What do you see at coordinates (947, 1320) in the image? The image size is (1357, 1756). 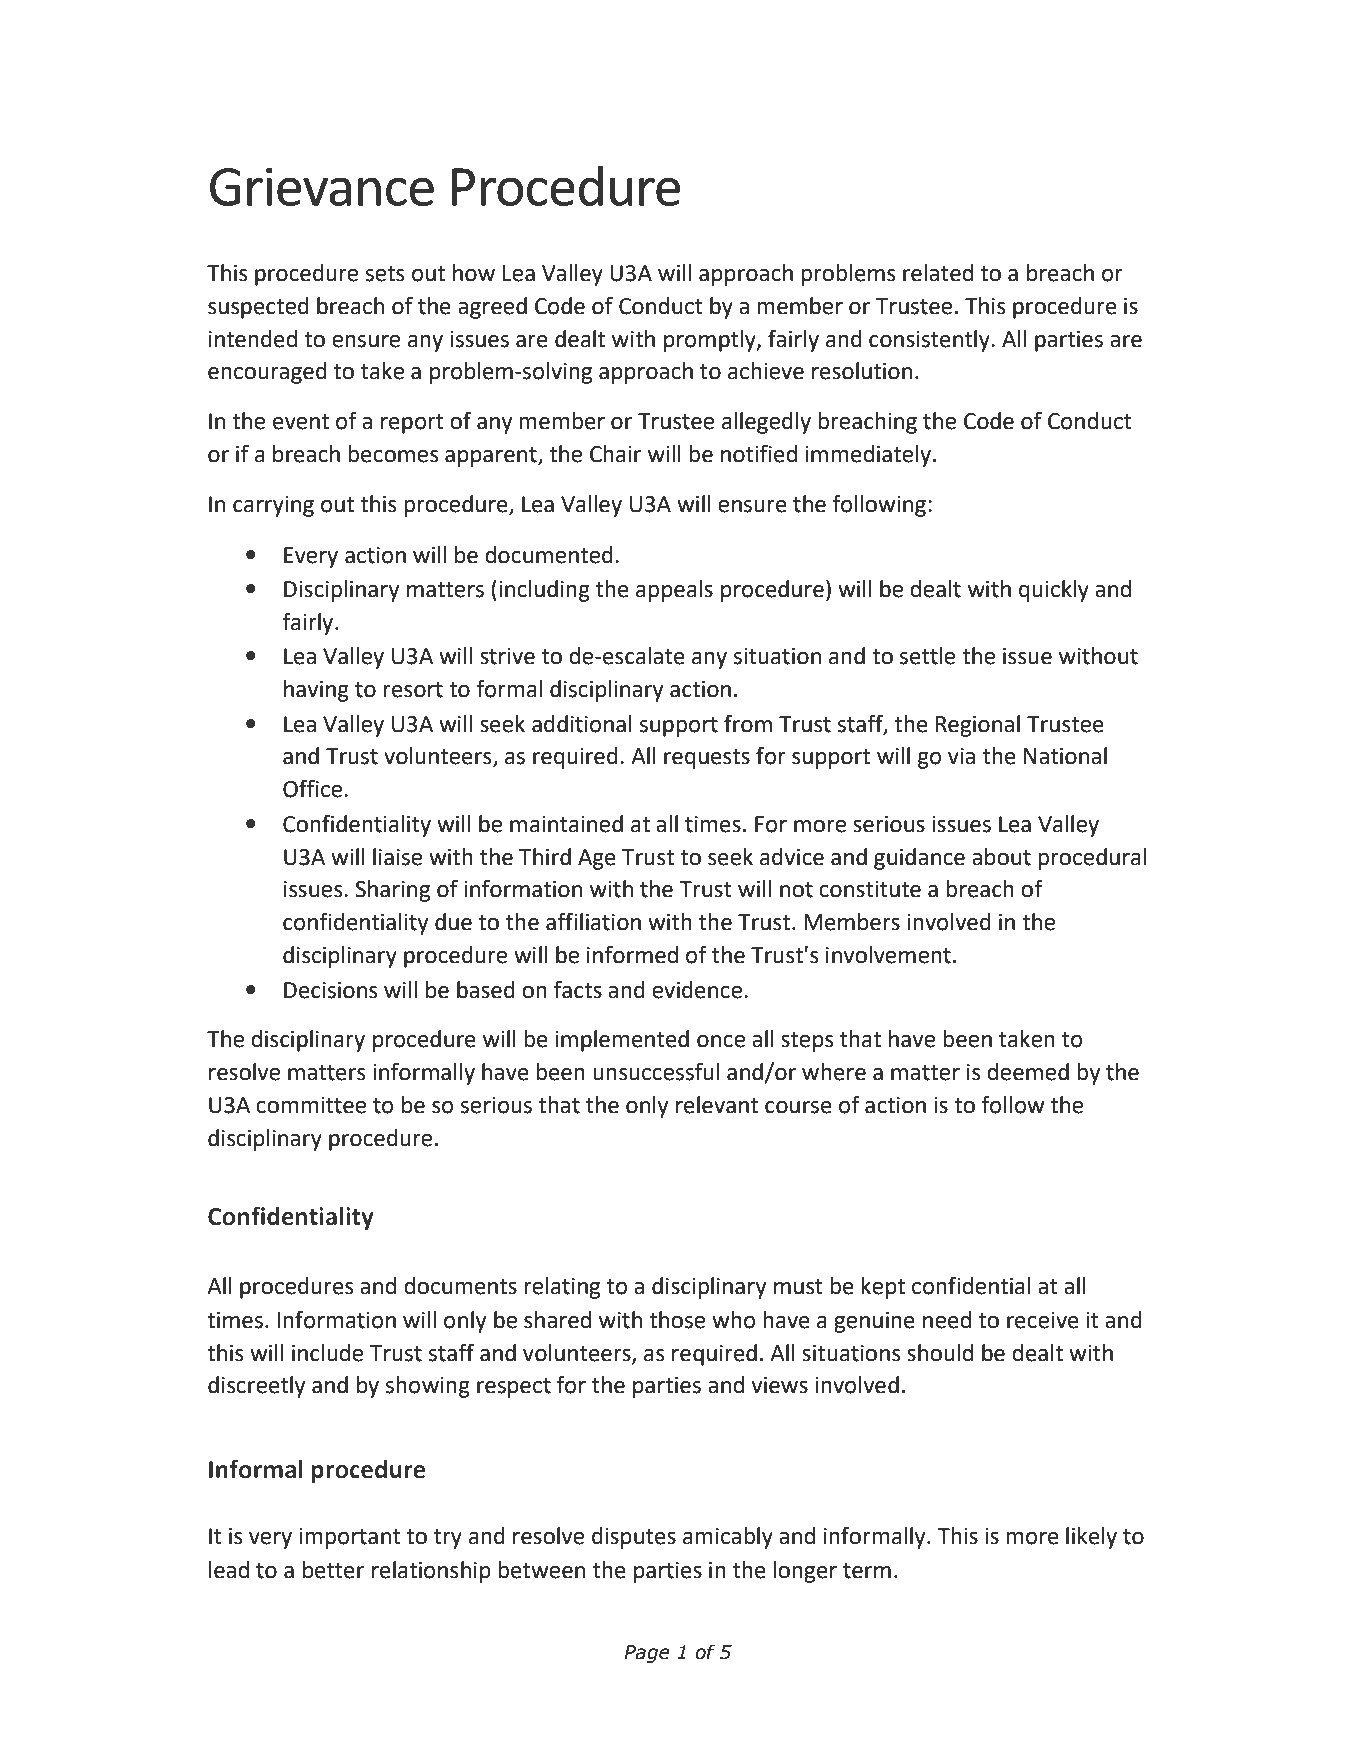 I see `need` at bounding box center [947, 1320].
